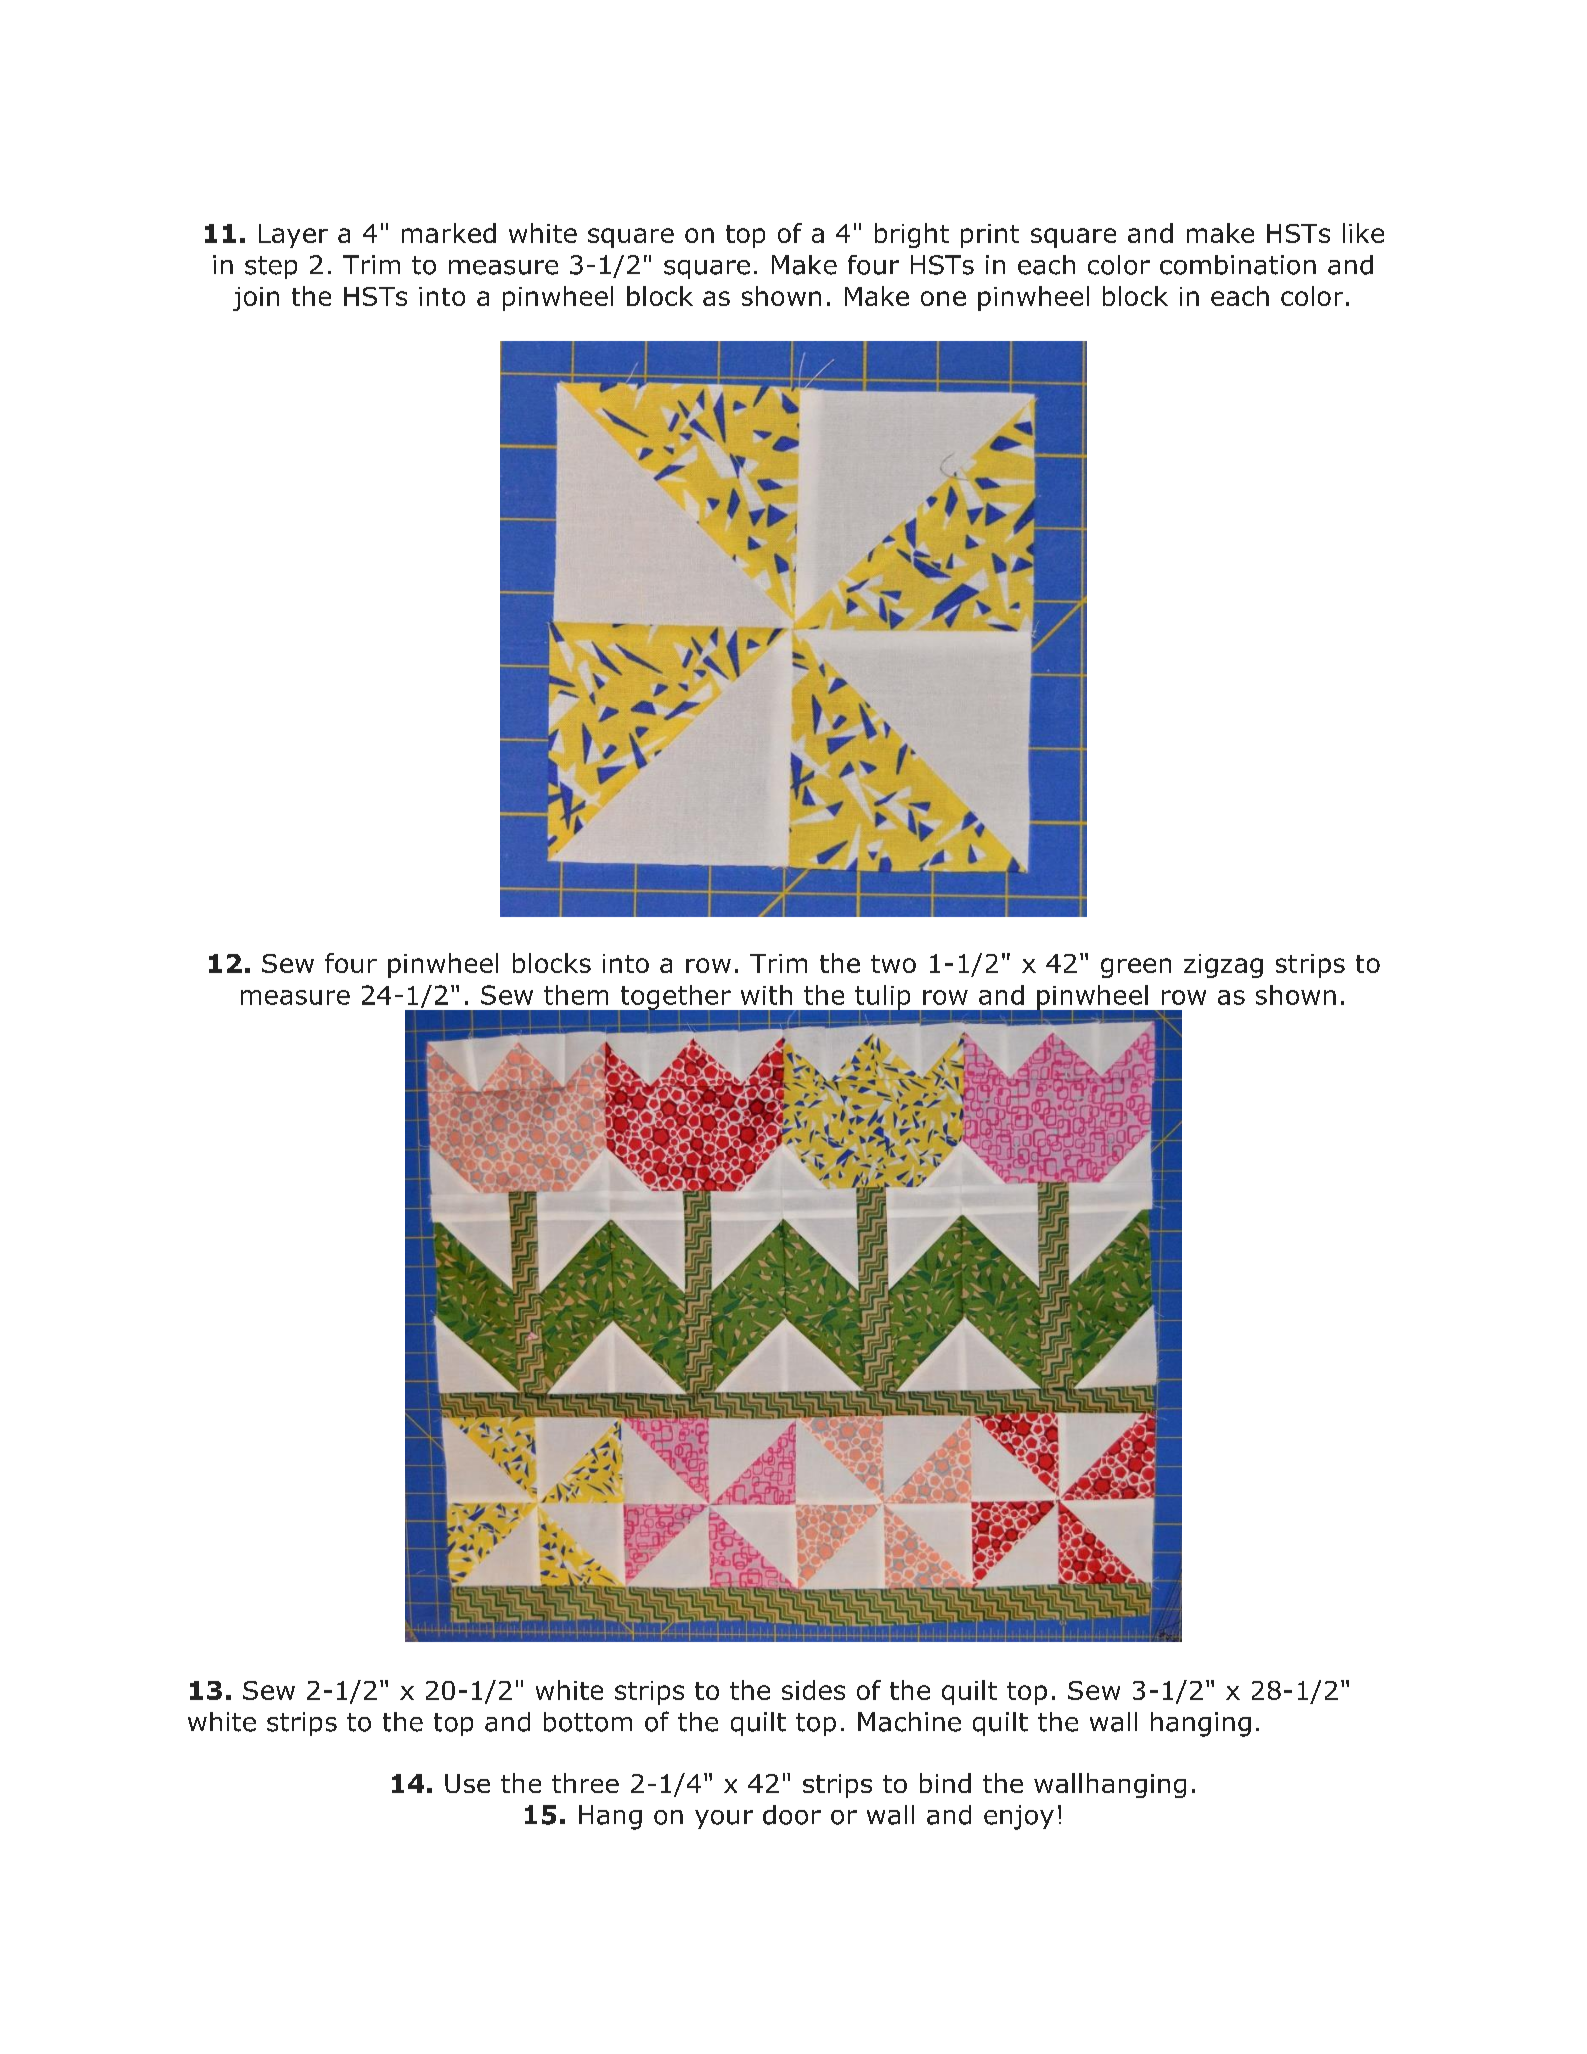 The image size is (1587, 2054). Describe the element at coordinates (792, 1815) in the screenshot. I see `door` at that location.
